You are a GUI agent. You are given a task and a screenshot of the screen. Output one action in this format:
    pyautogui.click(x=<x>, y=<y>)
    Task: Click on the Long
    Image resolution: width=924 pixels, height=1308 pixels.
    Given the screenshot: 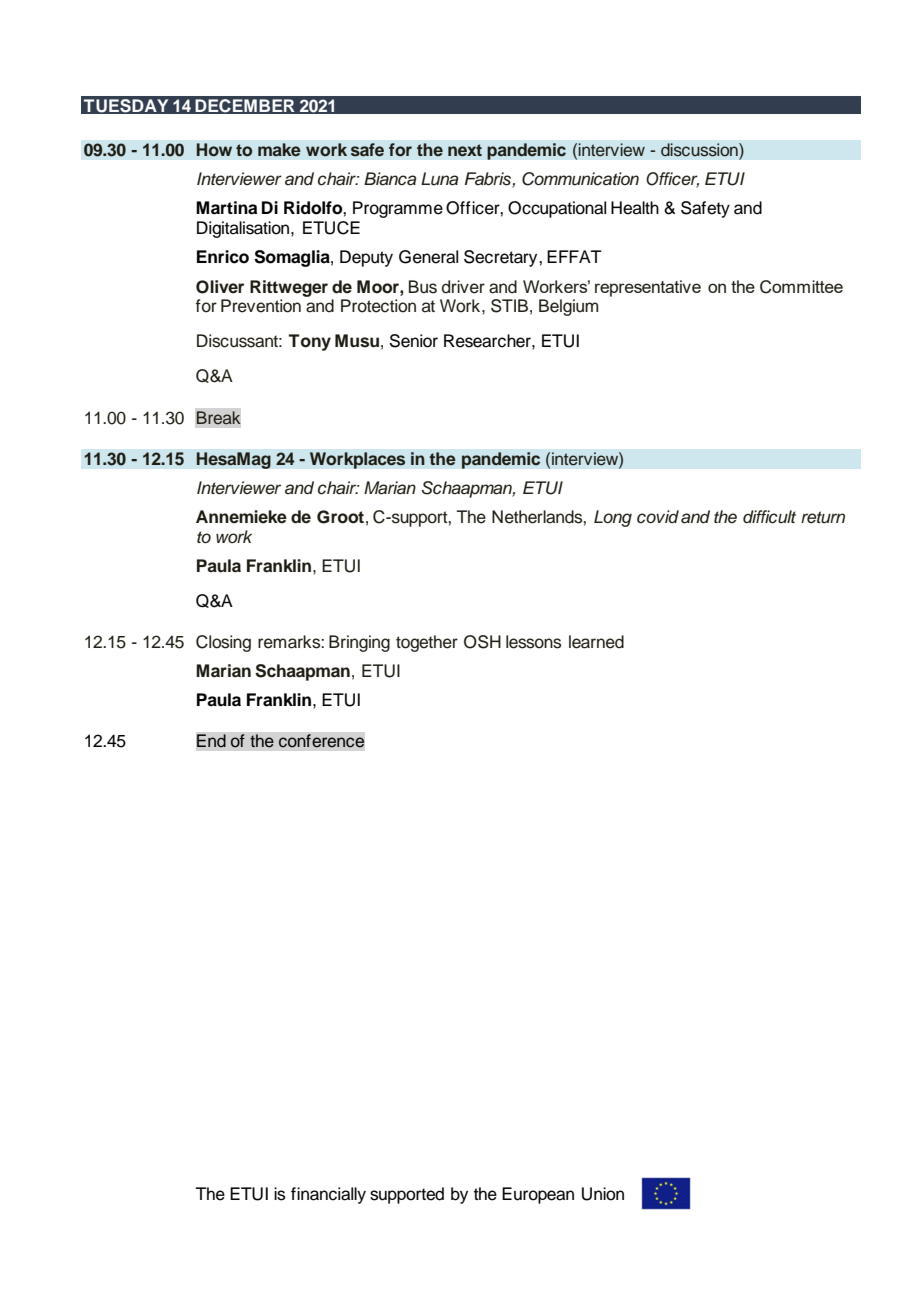 What is the action you would take?
    pyautogui.click(x=613, y=518)
